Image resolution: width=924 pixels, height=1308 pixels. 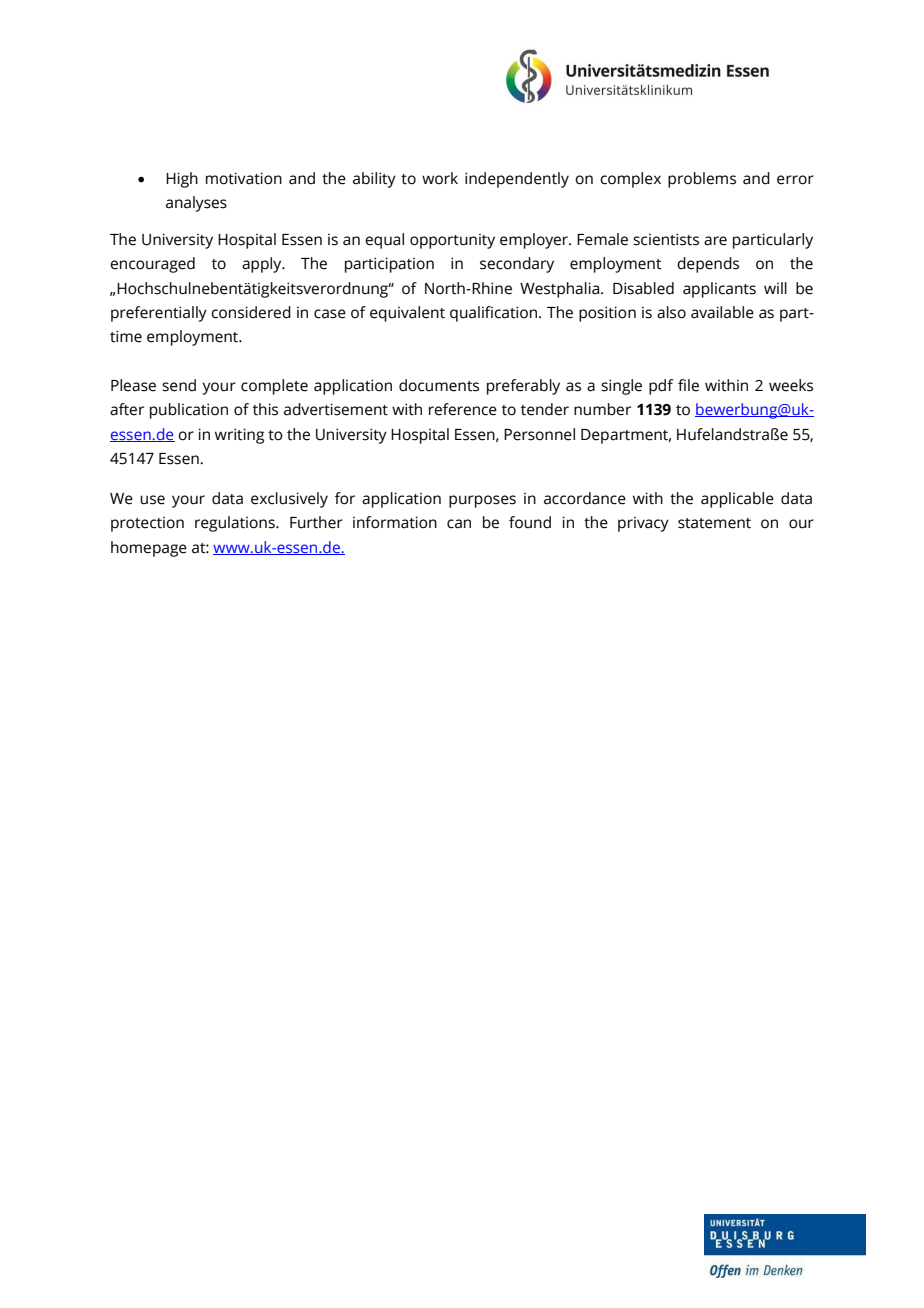 I want to click on regulations, so click(x=236, y=524).
